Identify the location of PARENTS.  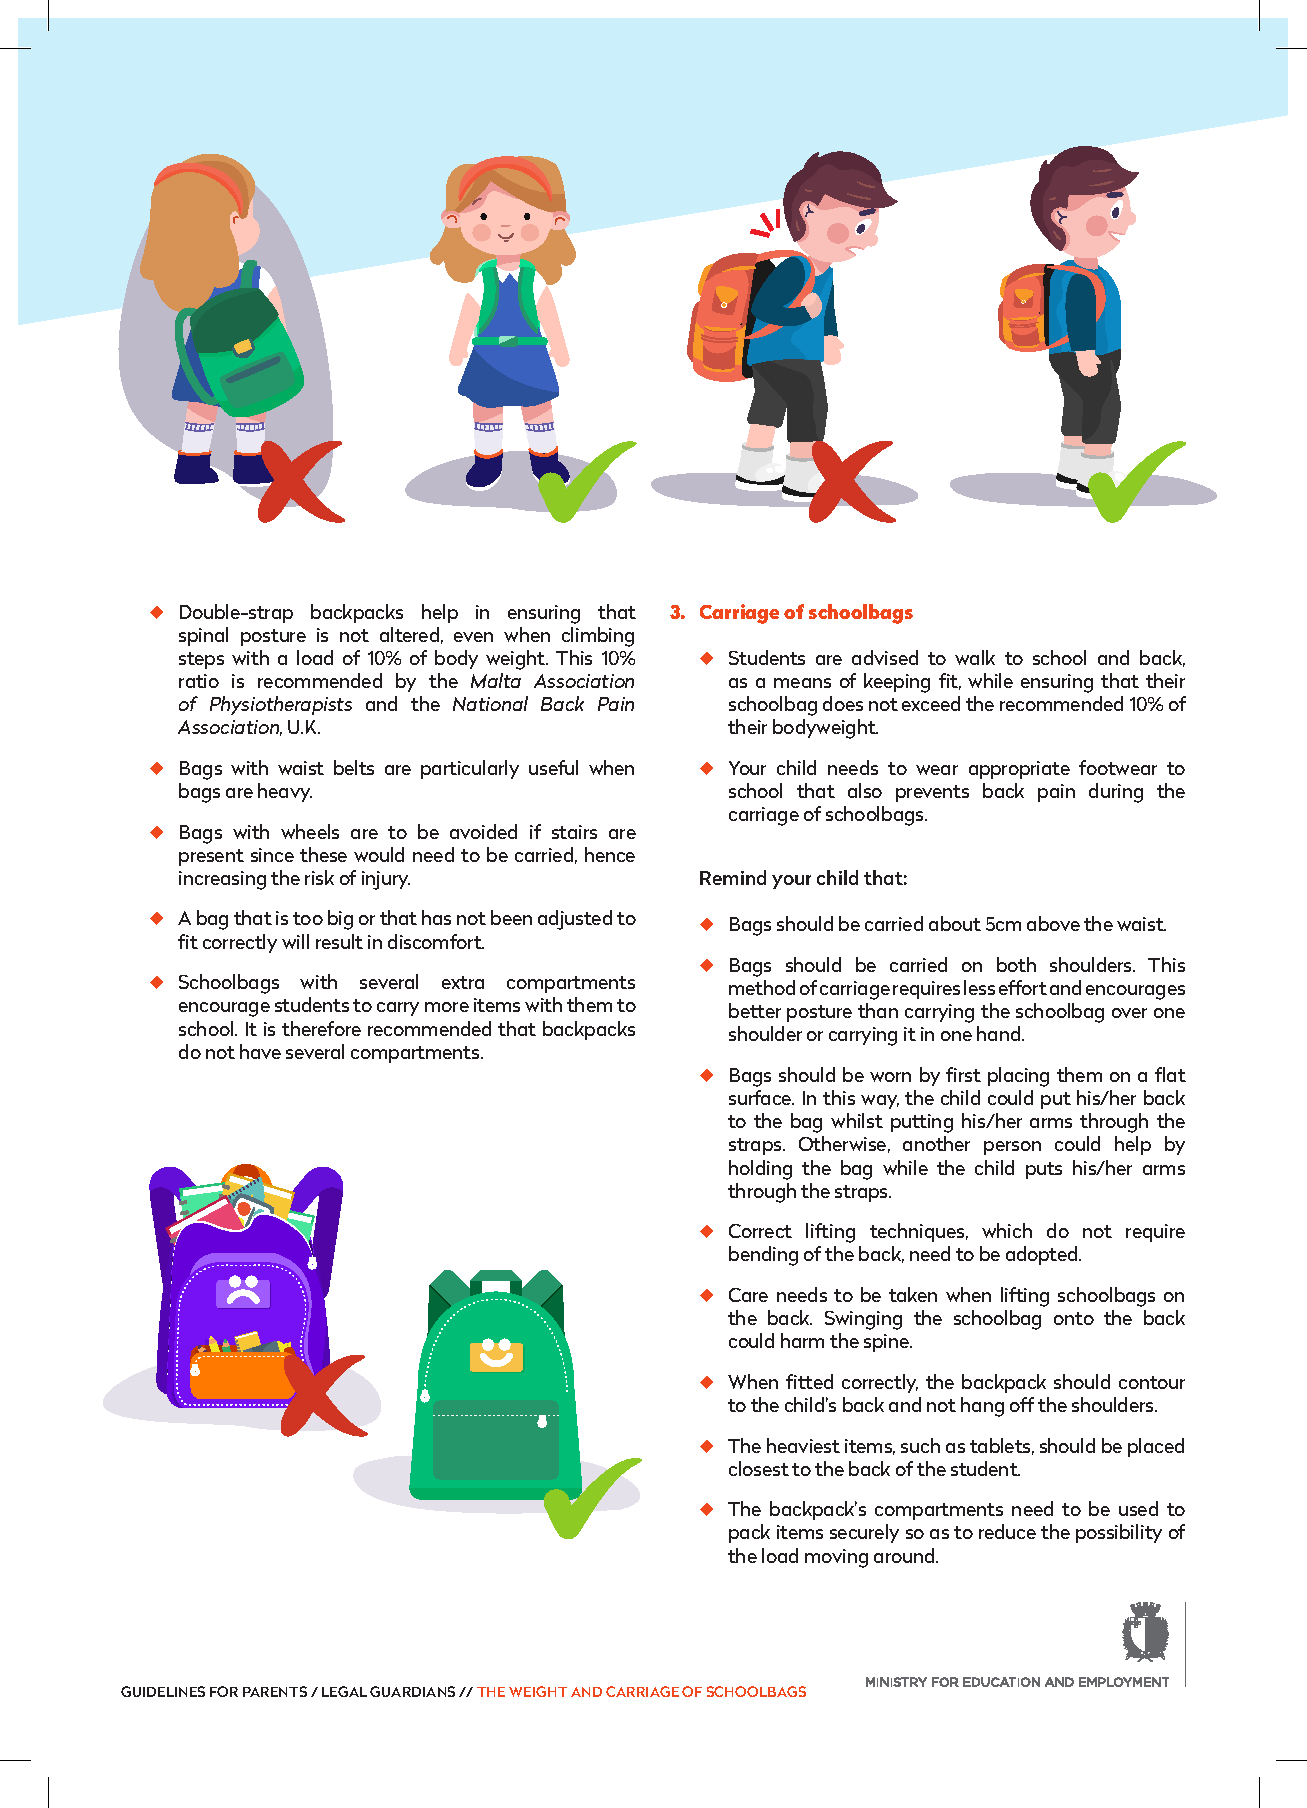
(275, 1691).
